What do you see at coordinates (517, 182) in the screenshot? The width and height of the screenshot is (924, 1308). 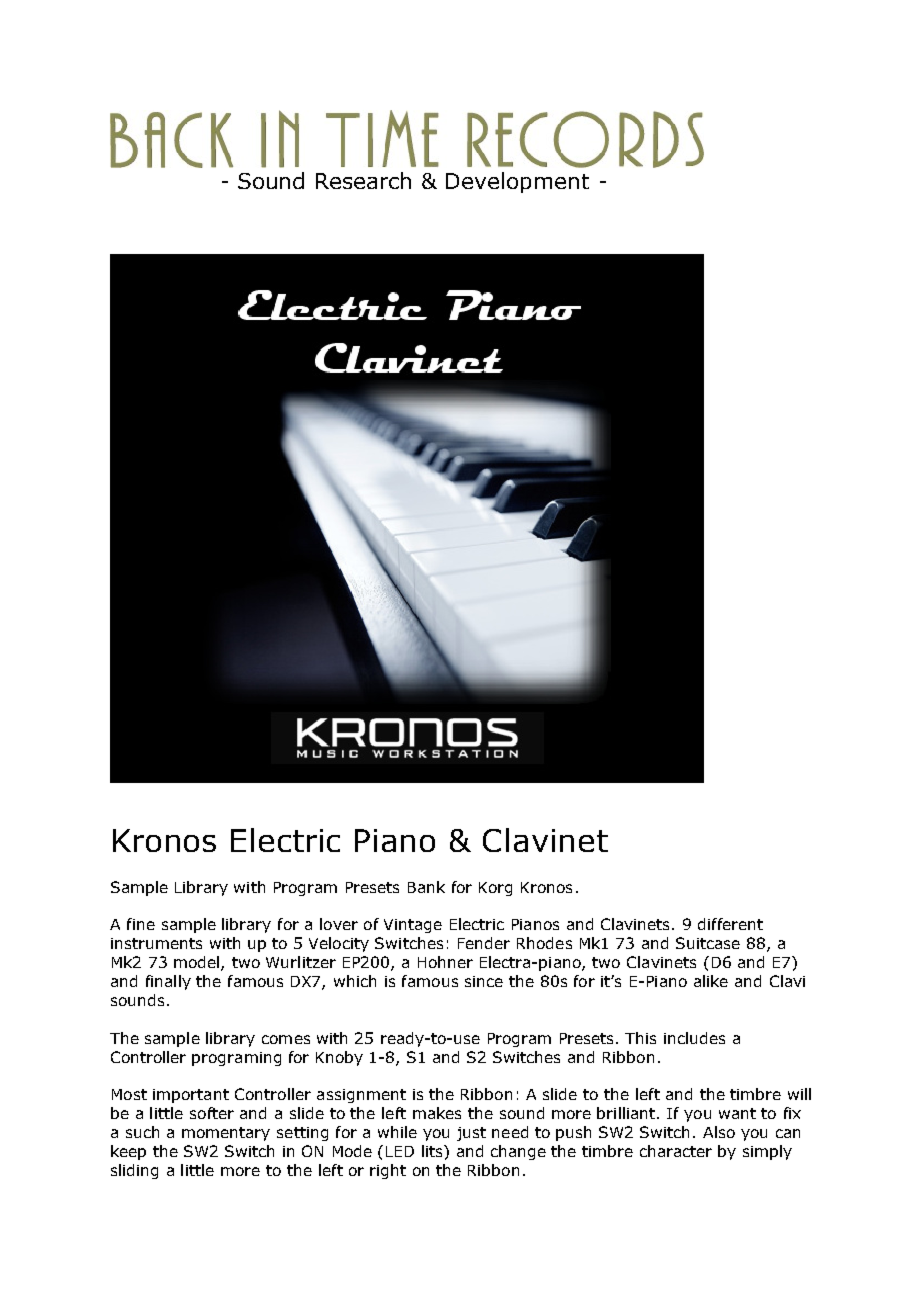 I see `Development` at bounding box center [517, 182].
